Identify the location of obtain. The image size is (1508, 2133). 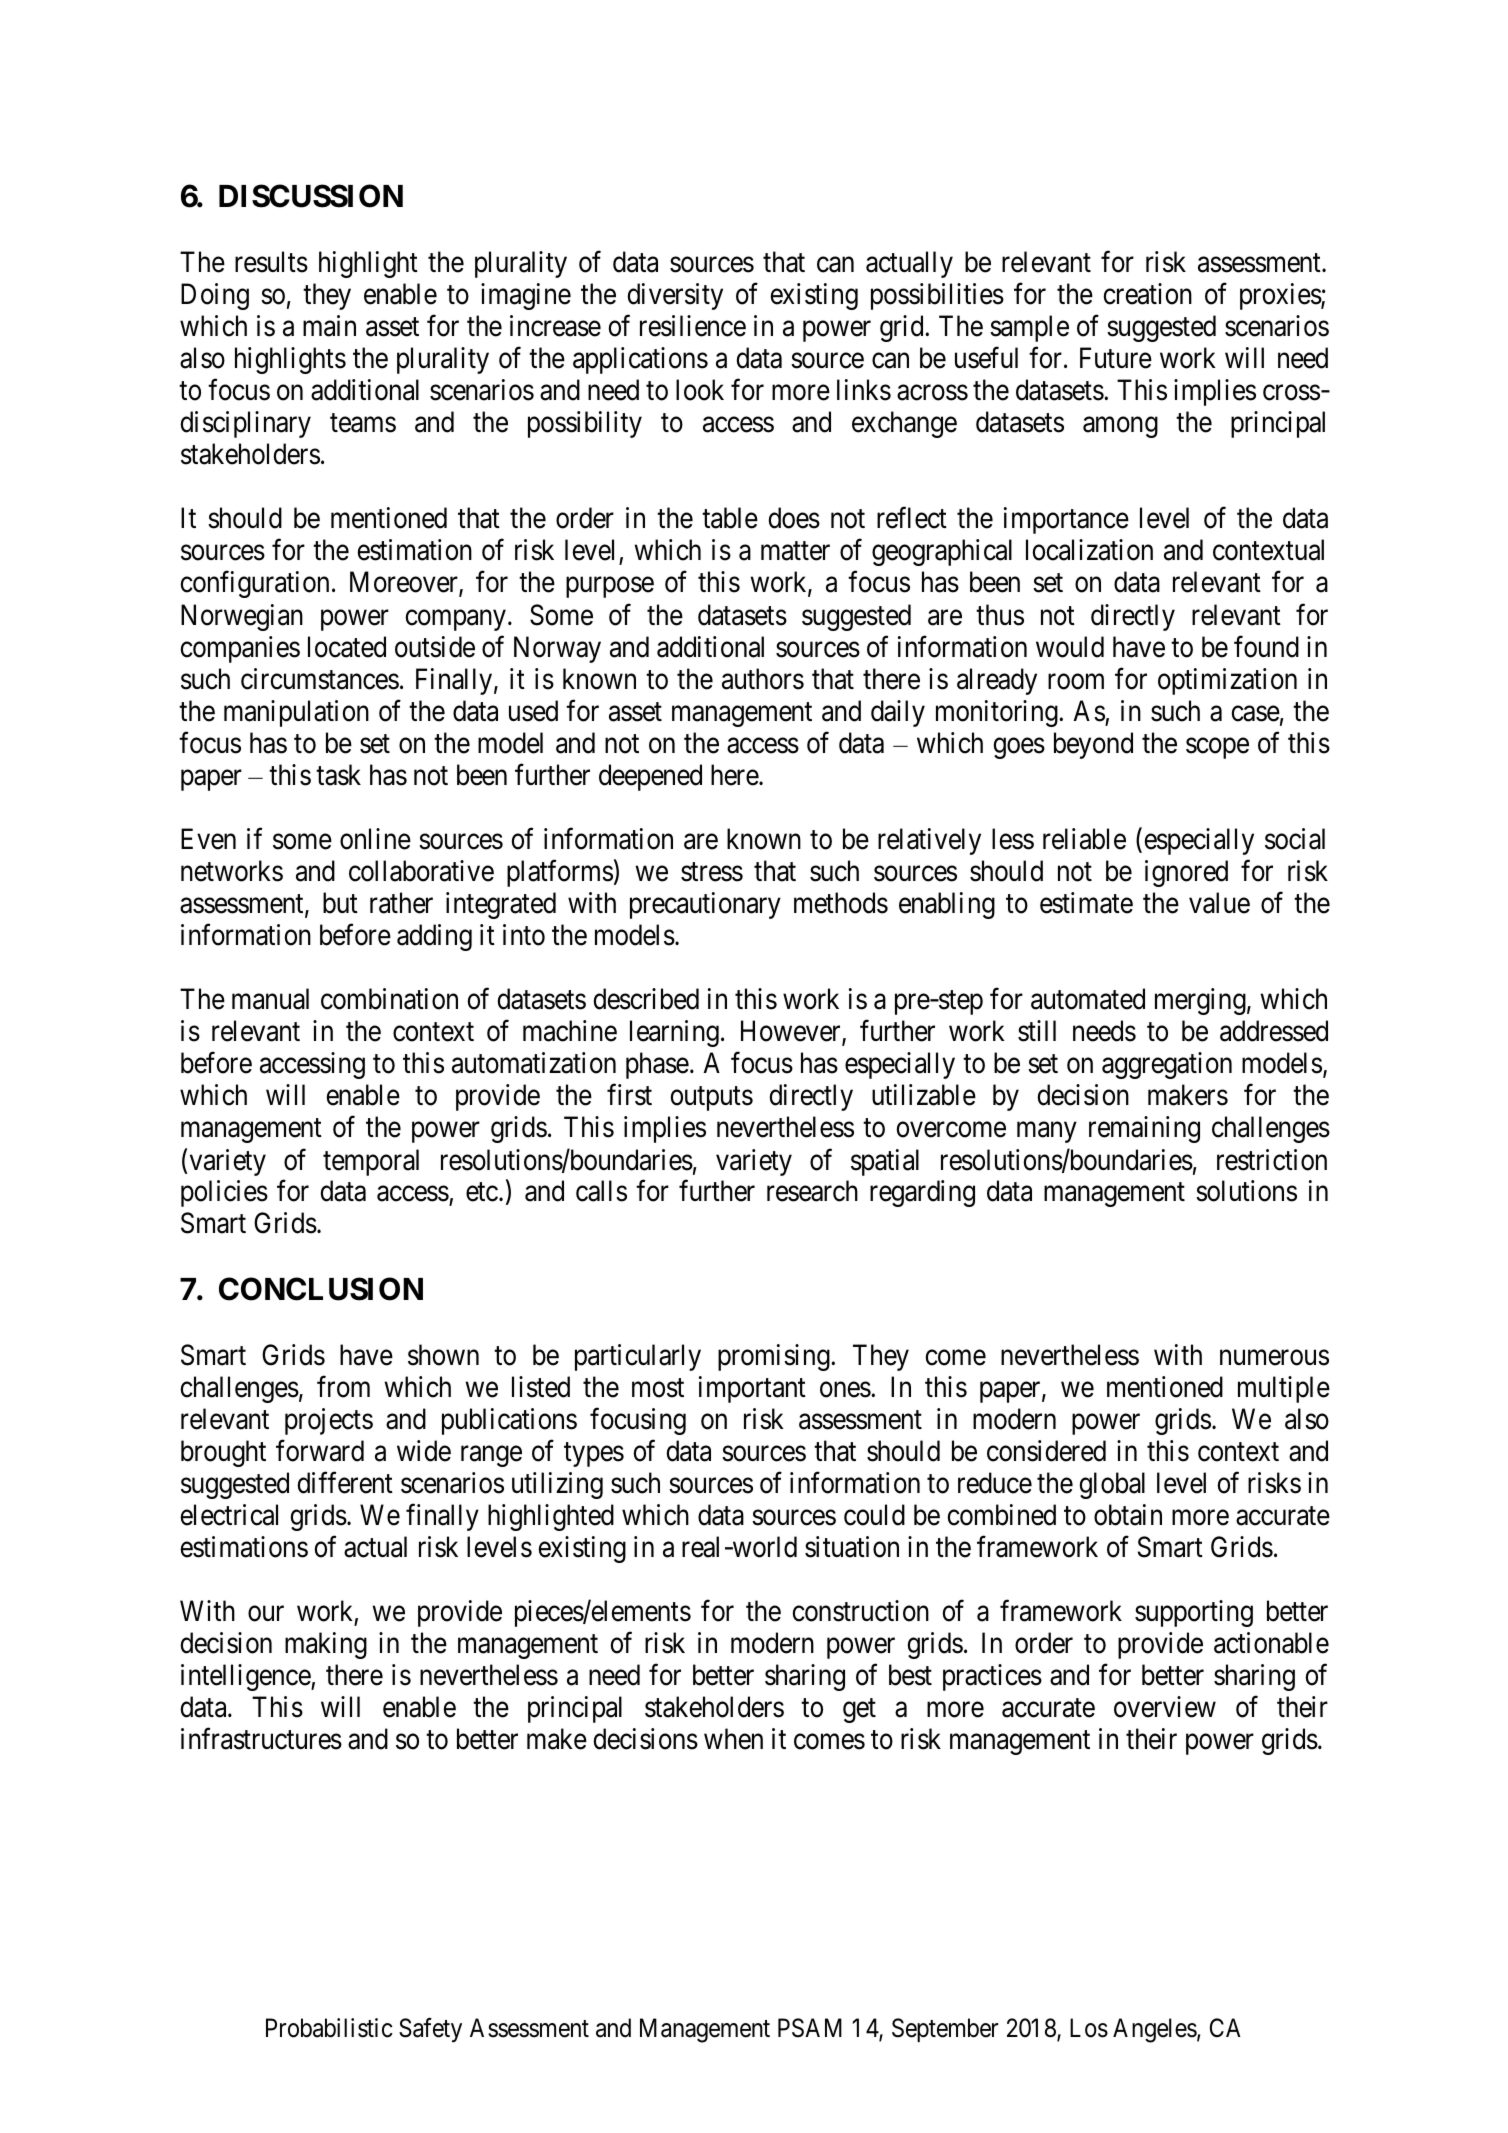
(1128, 1515).
